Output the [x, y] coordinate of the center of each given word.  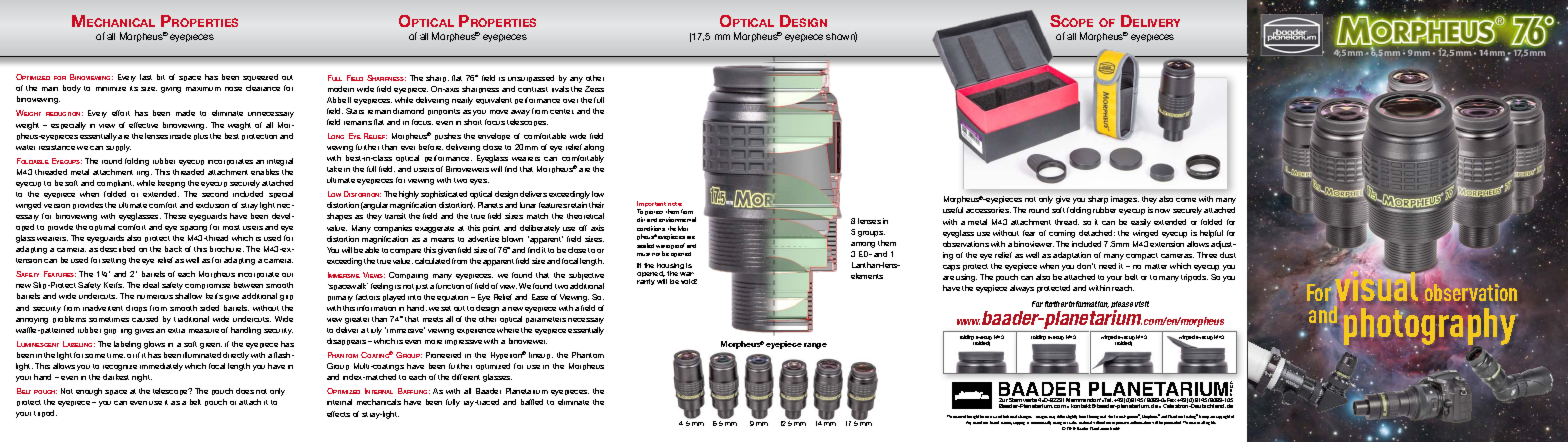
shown [841, 37]
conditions [651, 228]
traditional [191, 319]
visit [1142, 304]
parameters [546, 320]
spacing [193, 229]
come [1186, 200]
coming [1062, 234]
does [245, 391]
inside [180, 136]
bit [161, 77]
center [562, 111]
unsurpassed [531, 78]
